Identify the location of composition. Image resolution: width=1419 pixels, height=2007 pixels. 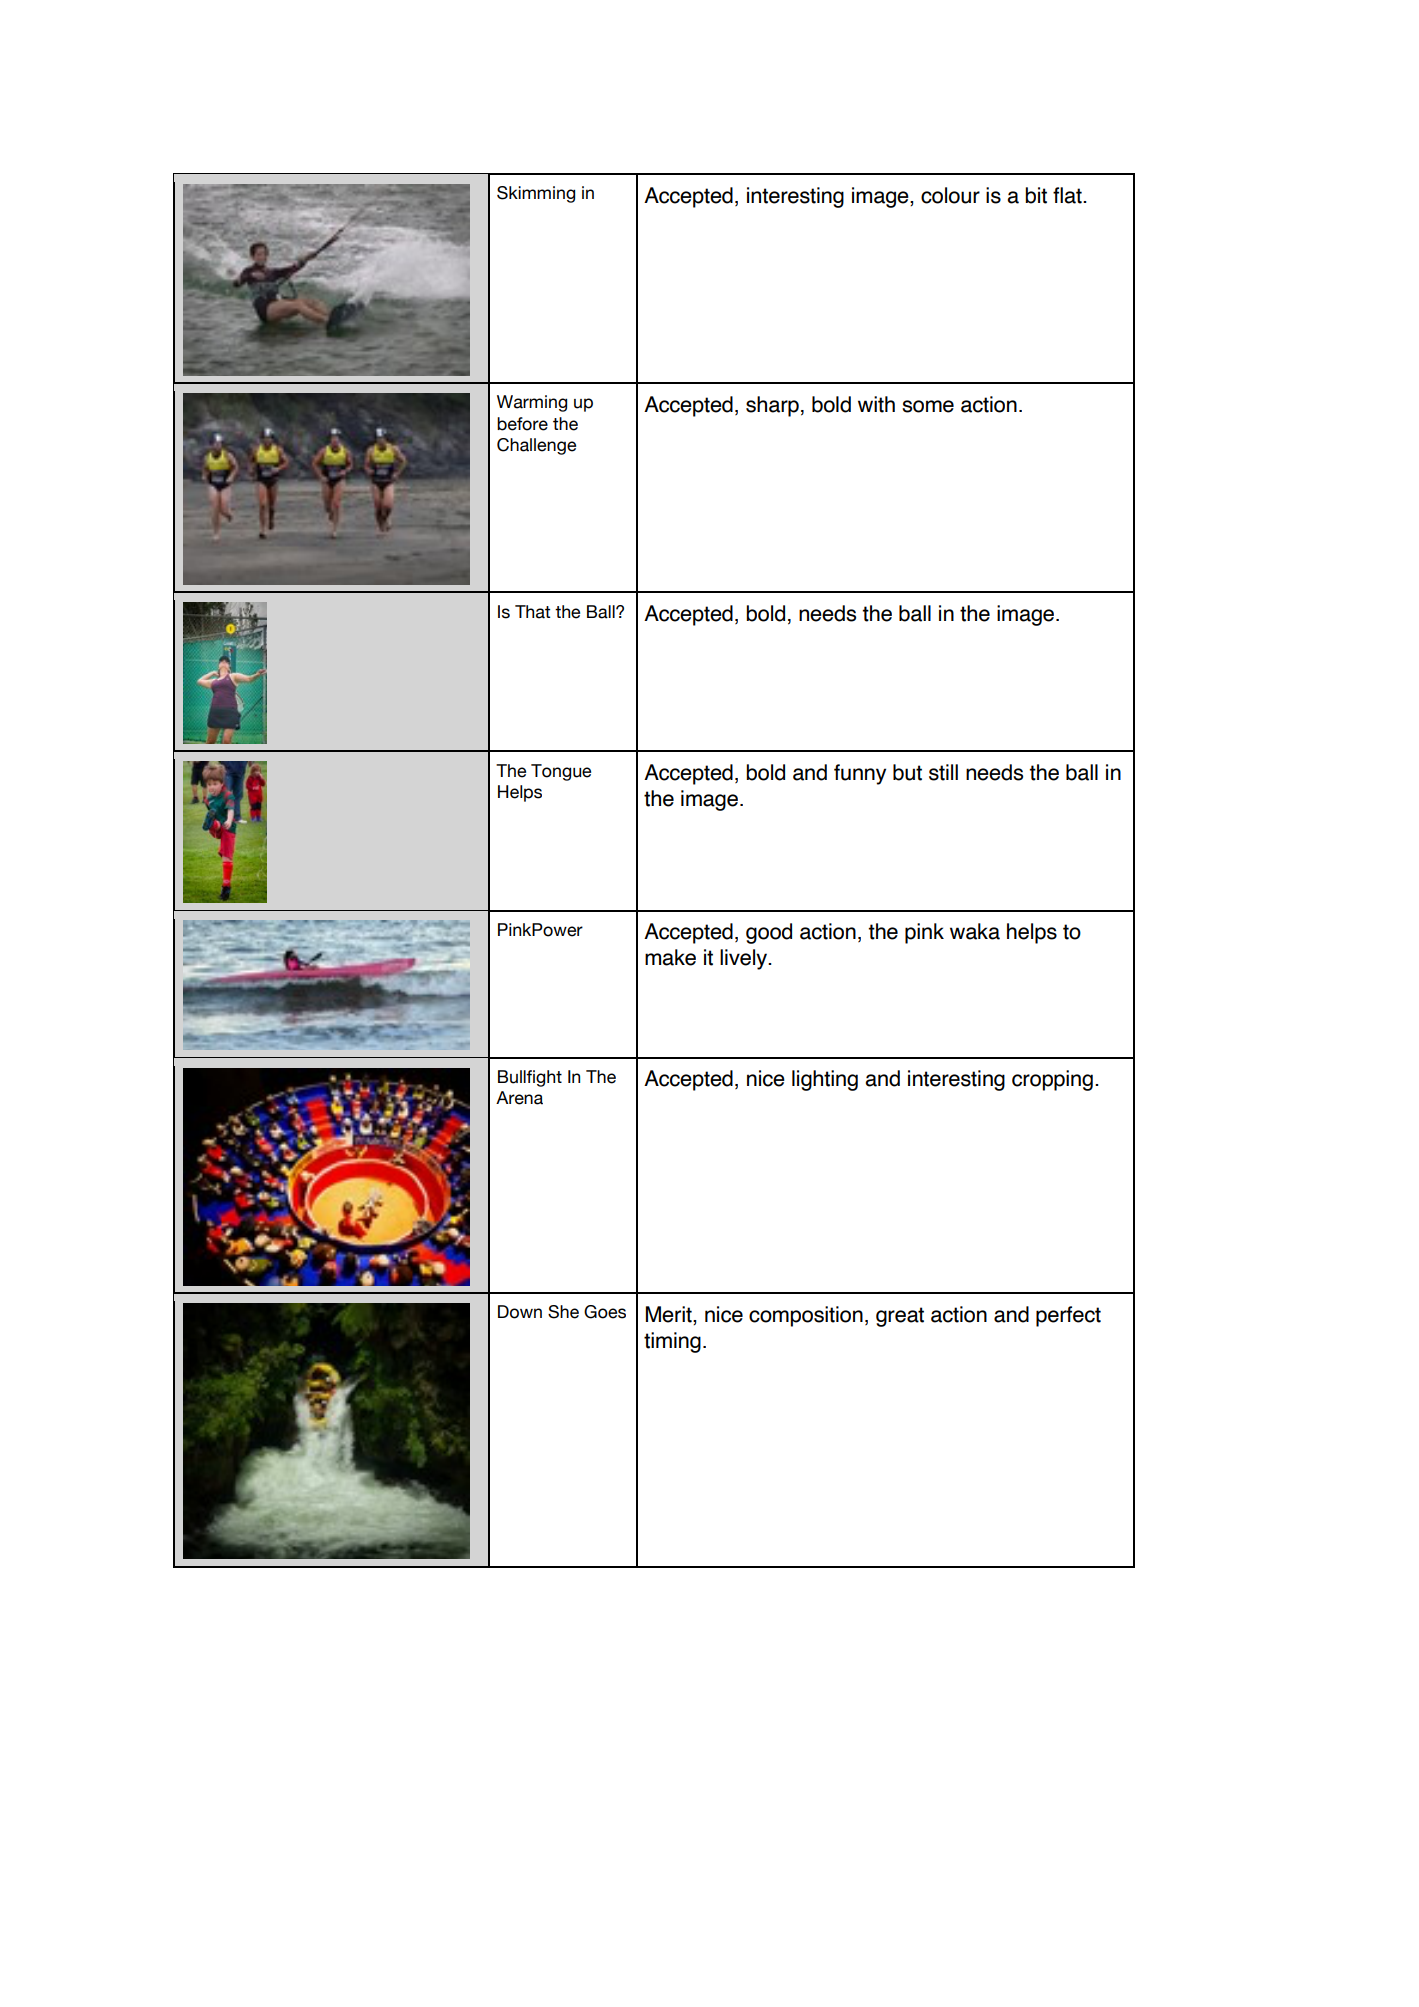
(806, 1316).
